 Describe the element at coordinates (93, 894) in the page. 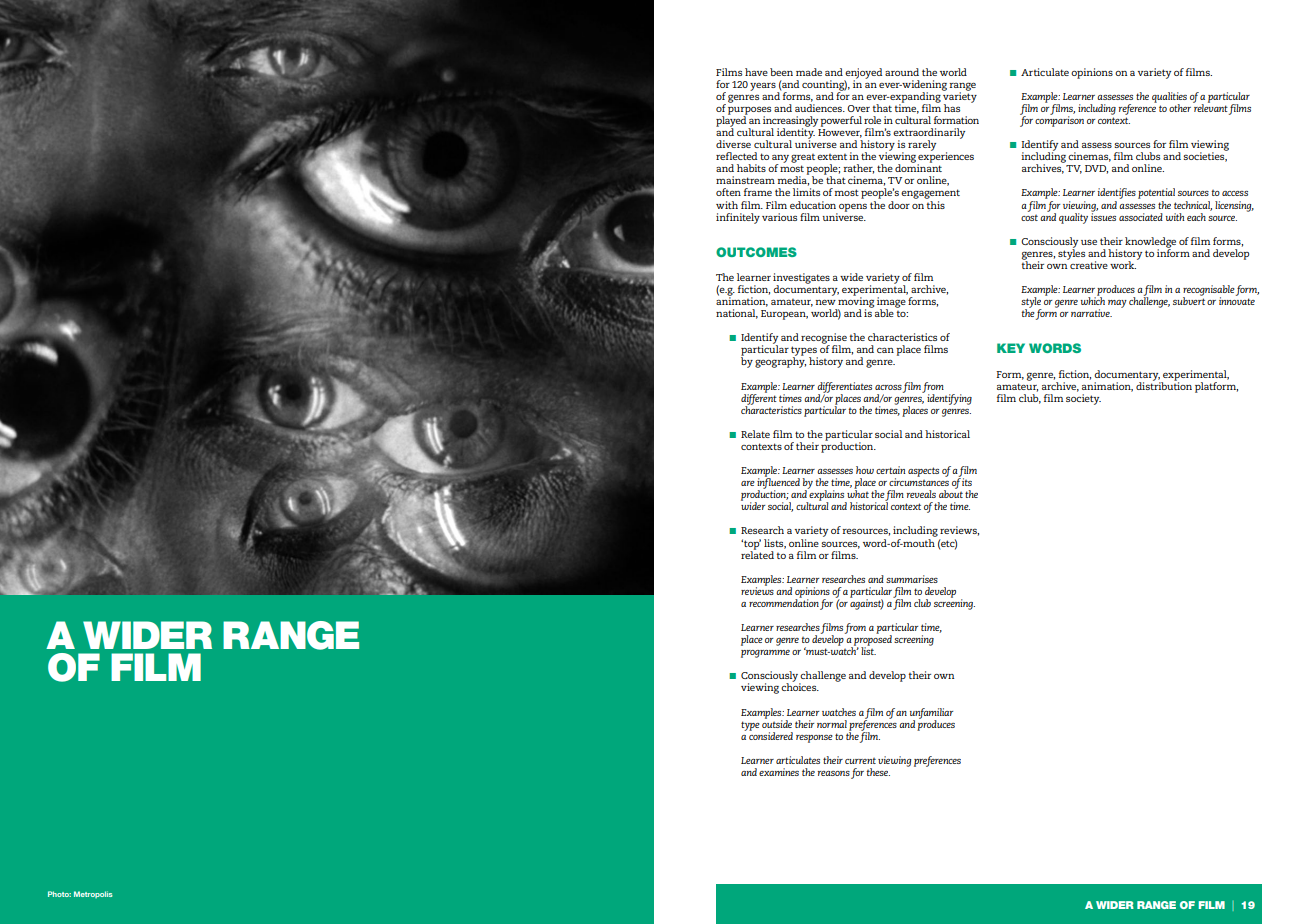

I see `Metropolis` at that location.
